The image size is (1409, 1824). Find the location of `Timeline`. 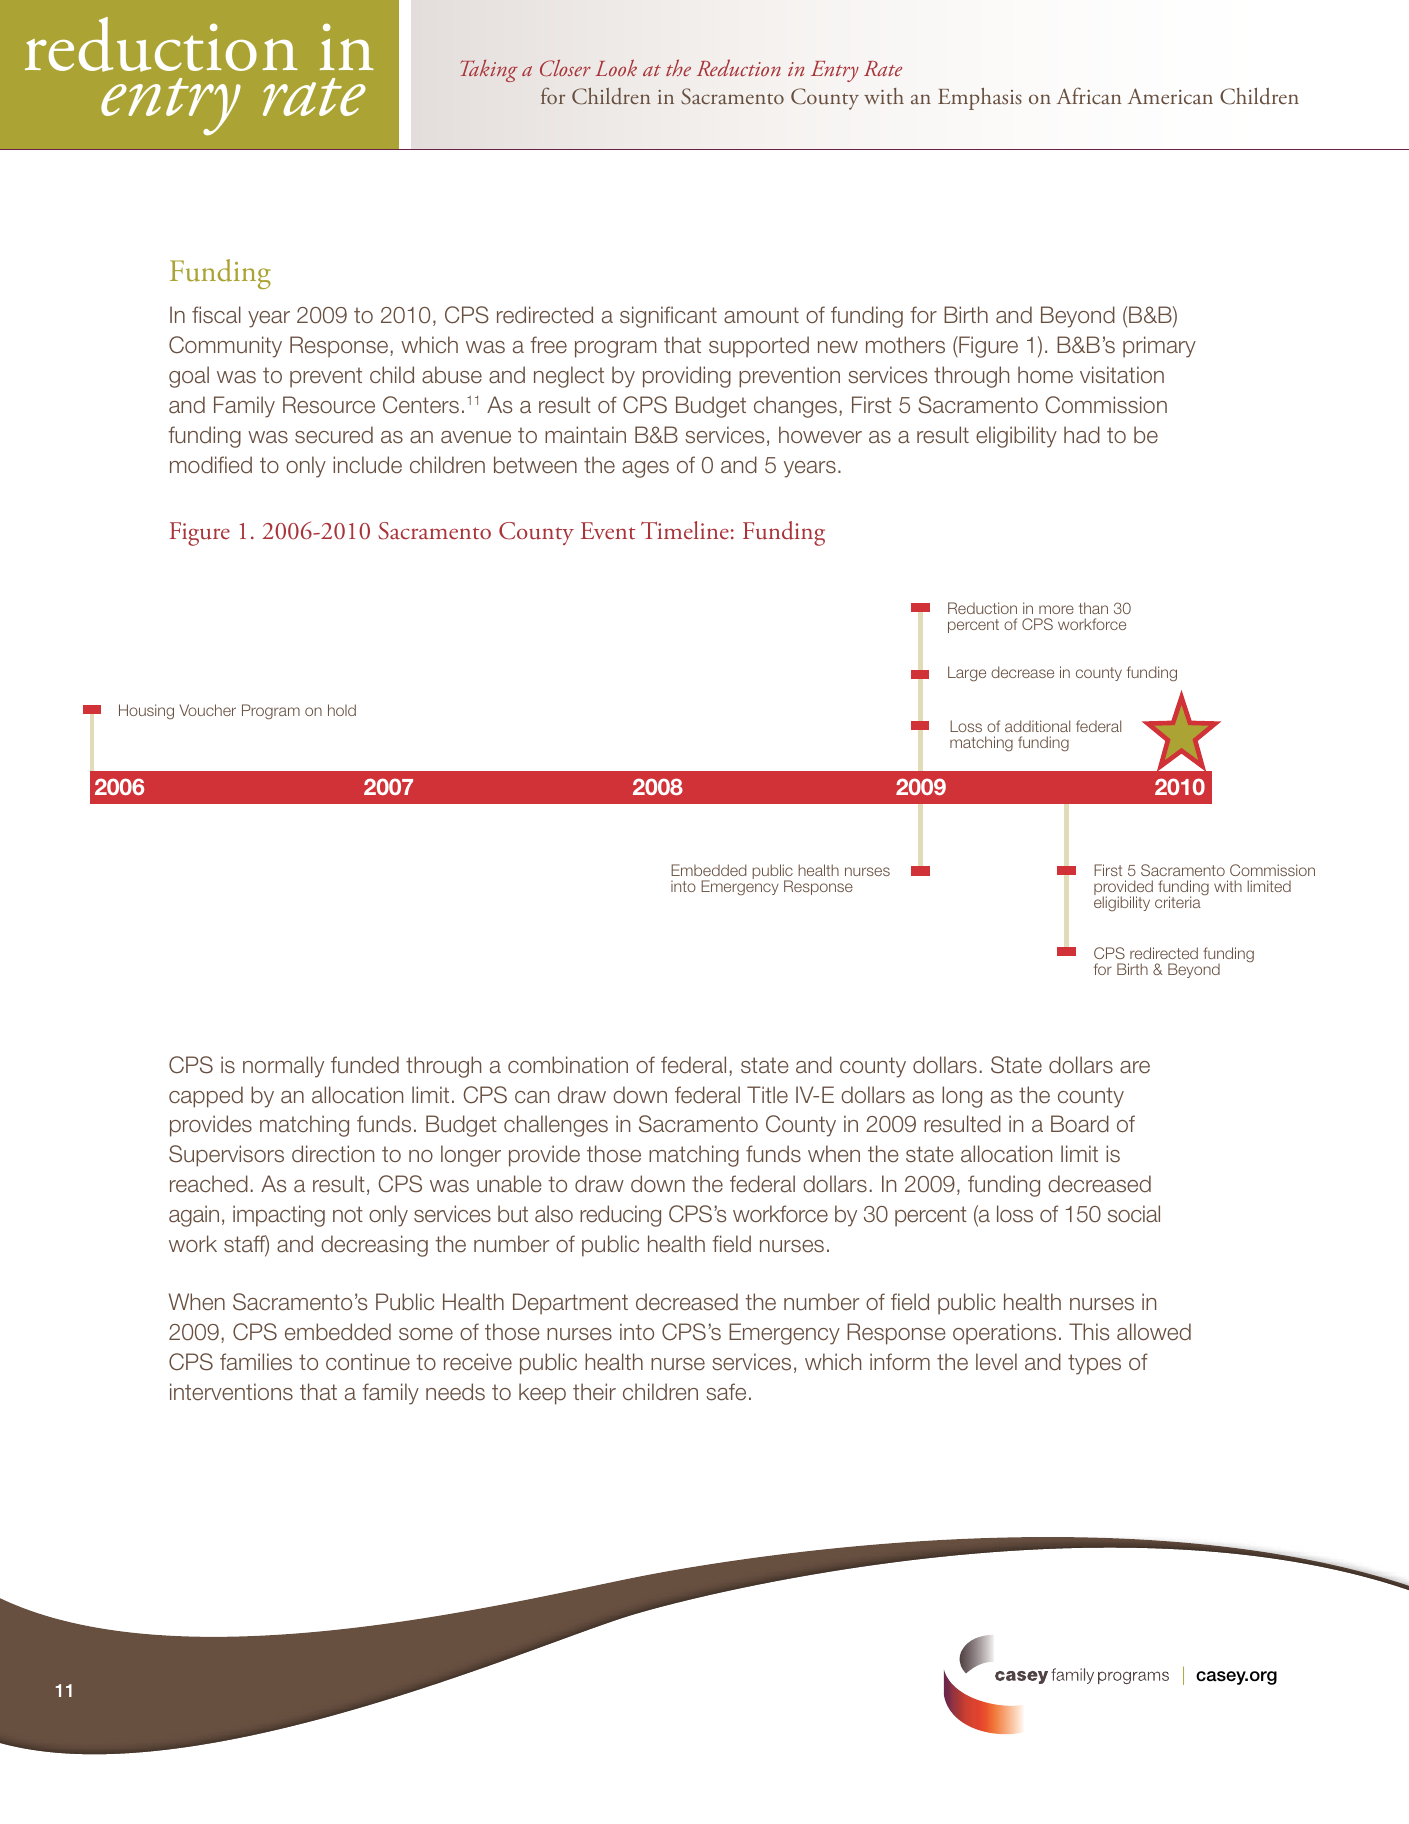

Timeline is located at coordinates (685, 530).
